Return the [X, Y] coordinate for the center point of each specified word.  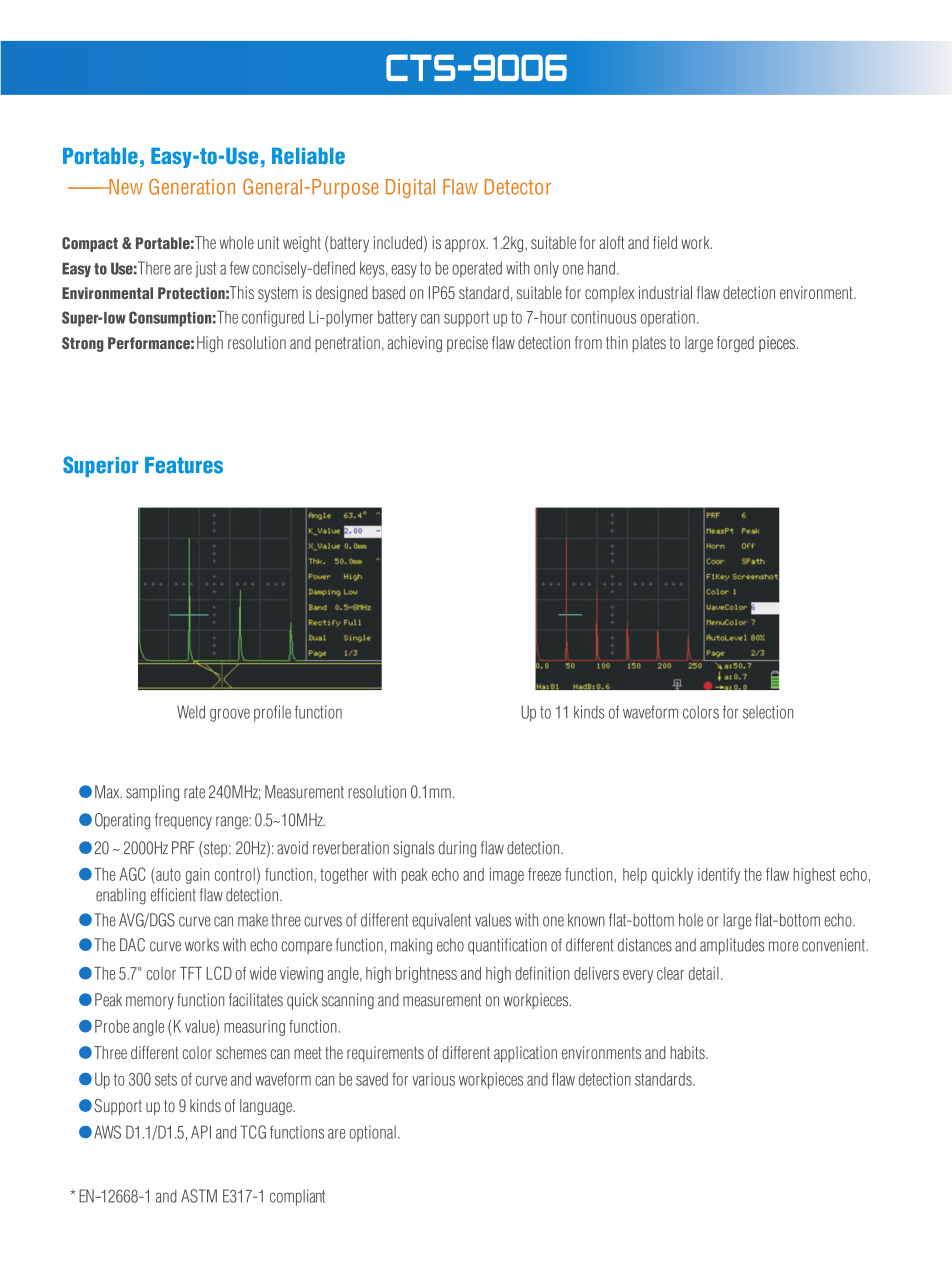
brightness [426, 975]
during [457, 849]
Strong [83, 344]
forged [735, 344]
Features [184, 465]
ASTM [199, 1196]
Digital [410, 188]
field [665, 242]
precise [467, 344]
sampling [152, 793]
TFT [191, 973]
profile [272, 713]
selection [768, 712]
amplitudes [732, 946]
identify [719, 876]
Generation [192, 187]
